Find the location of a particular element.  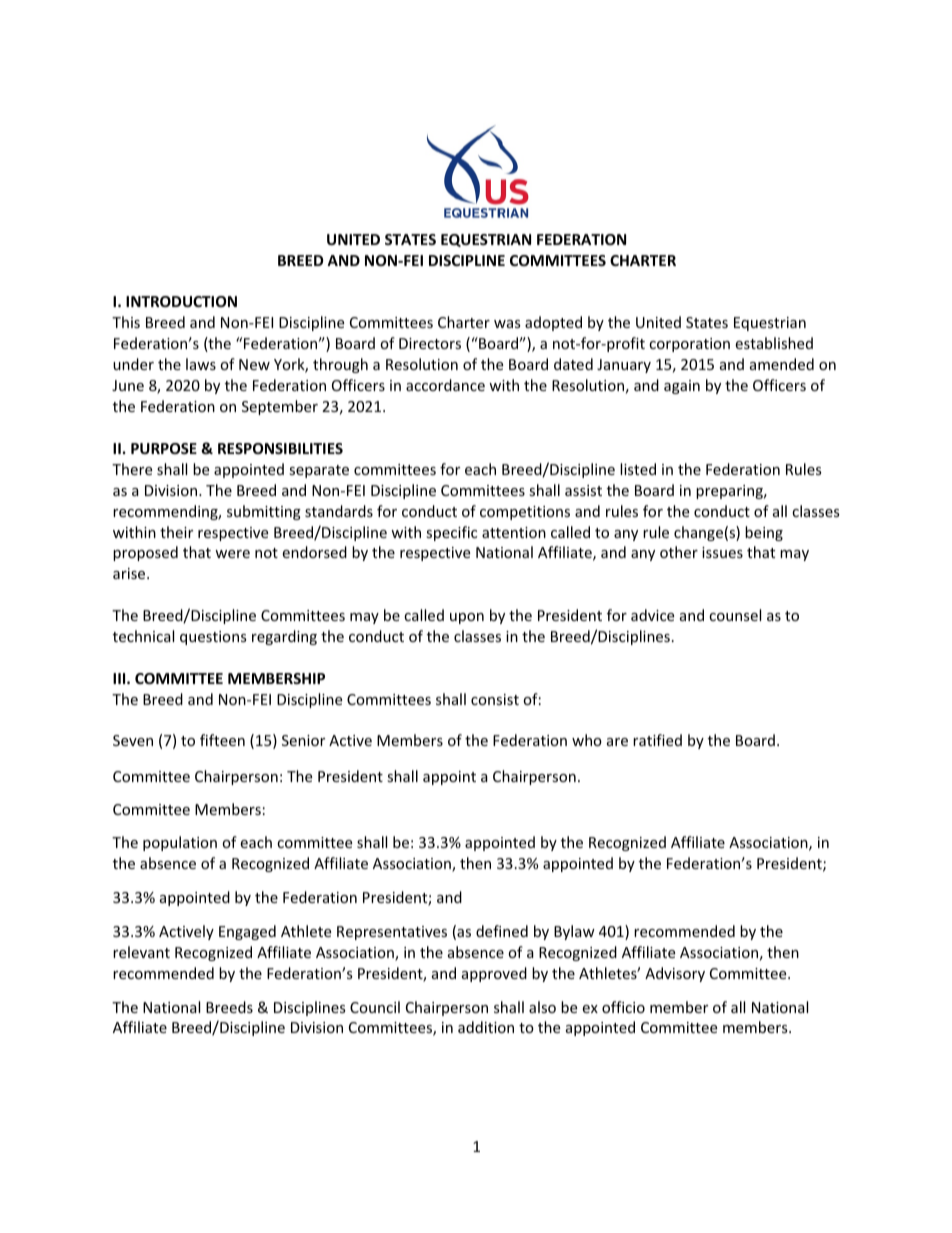

corporation is located at coordinates (689, 345).
